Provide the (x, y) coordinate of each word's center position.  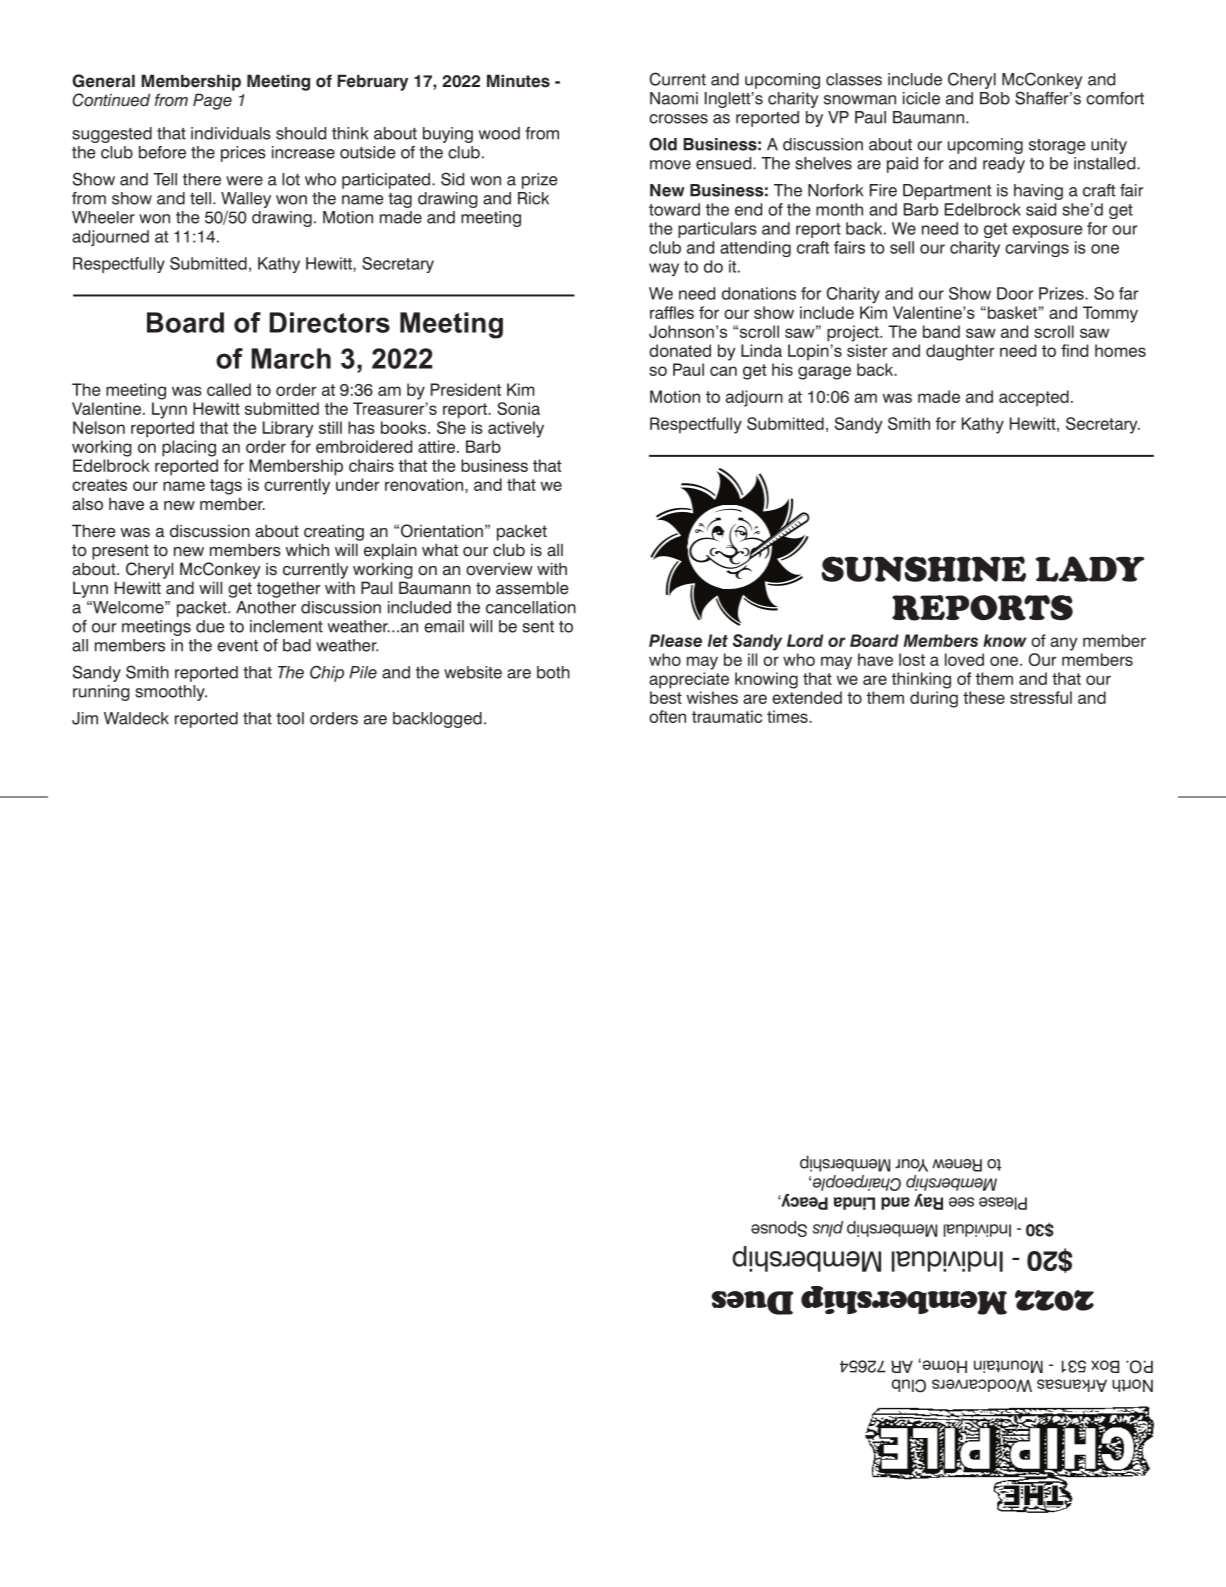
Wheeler (103, 217)
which (307, 550)
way (664, 269)
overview (499, 569)
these (984, 697)
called (229, 389)
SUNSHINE (923, 569)
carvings (1037, 249)
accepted (1034, 398)
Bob (995, 98)
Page (212, 101)
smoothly (171, 693)
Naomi (674, 98)
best (666, 697)
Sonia (518, 408)
